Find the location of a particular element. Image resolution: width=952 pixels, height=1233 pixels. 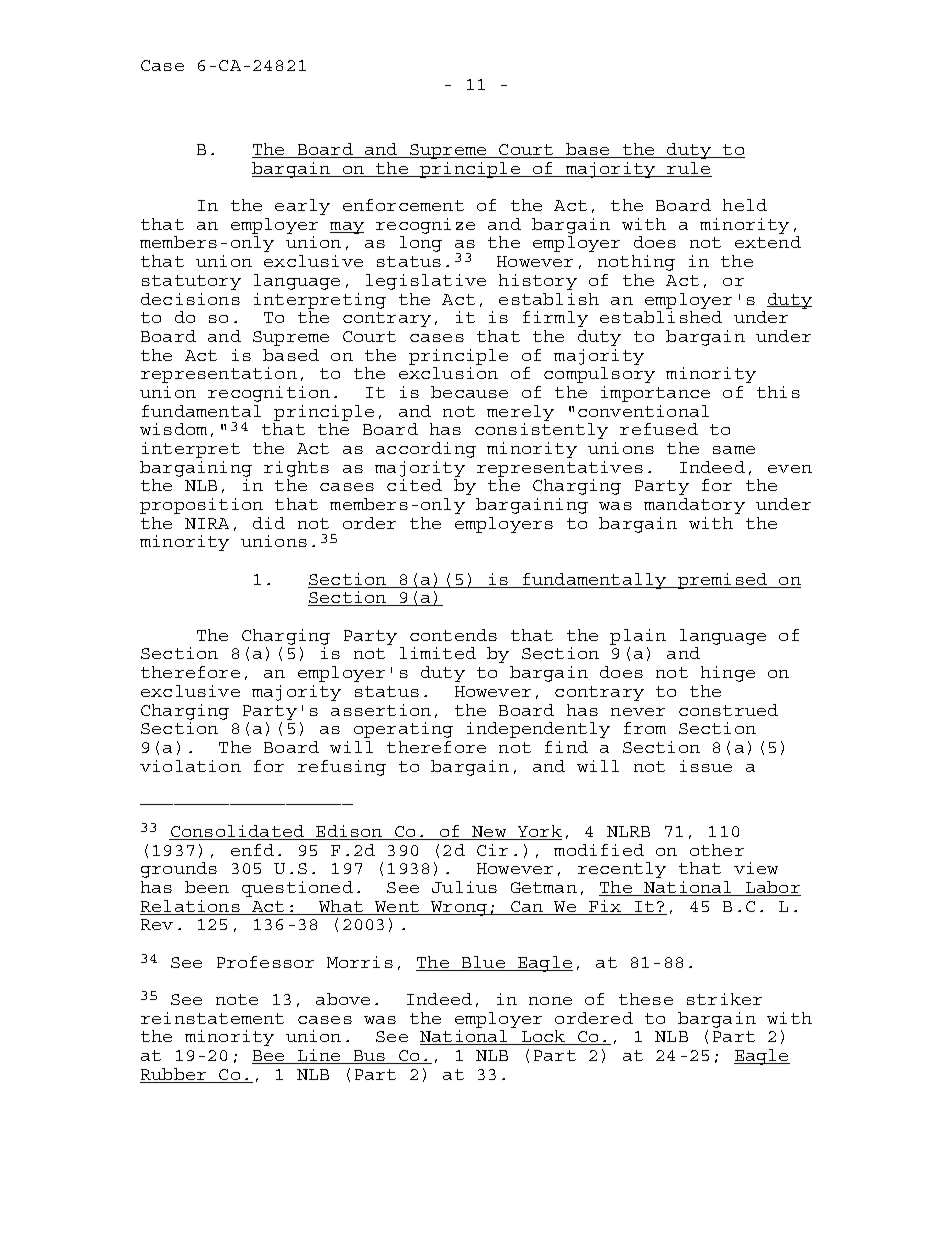

held is located at coordinates (745, 205).
